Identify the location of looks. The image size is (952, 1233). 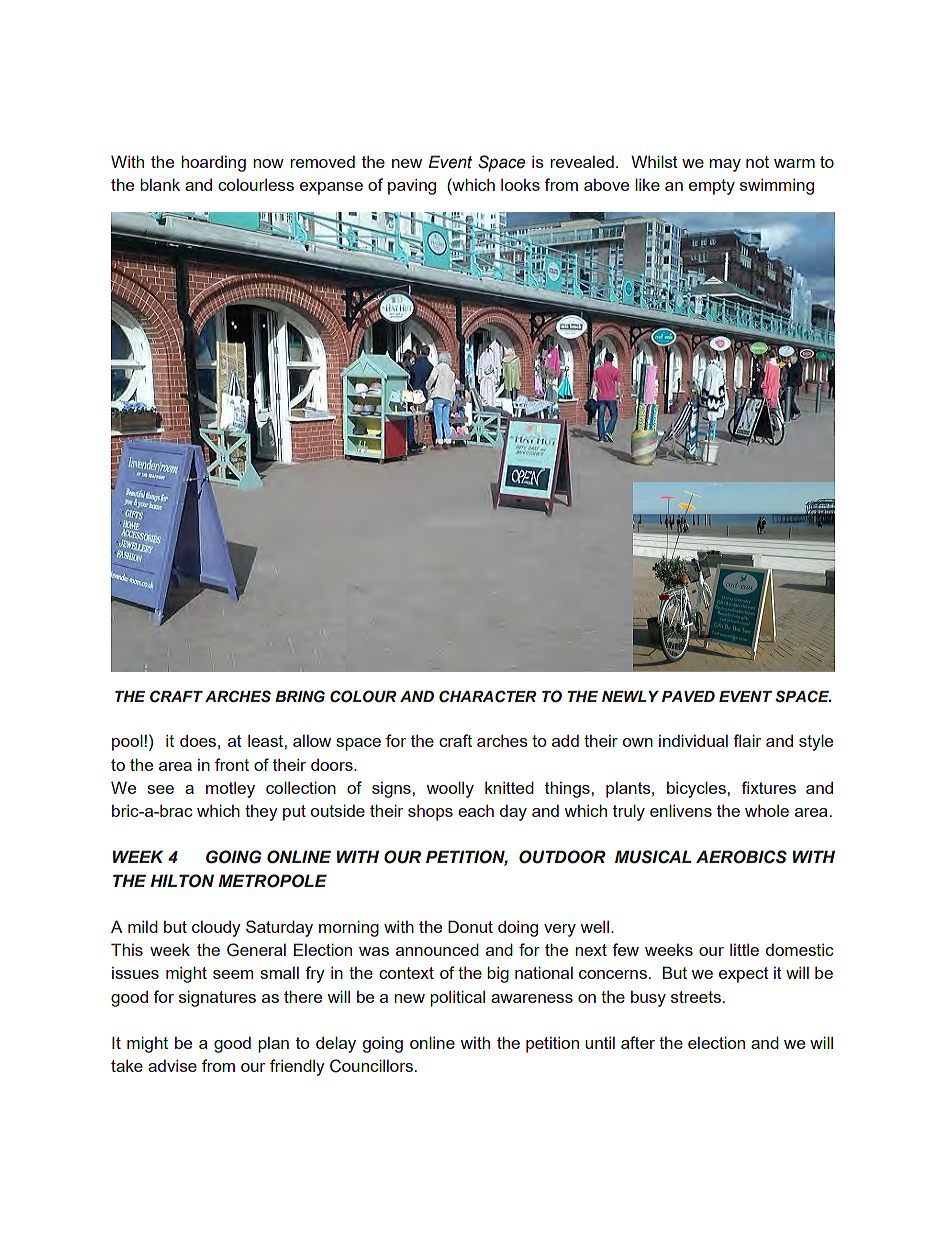
(520, 184).
